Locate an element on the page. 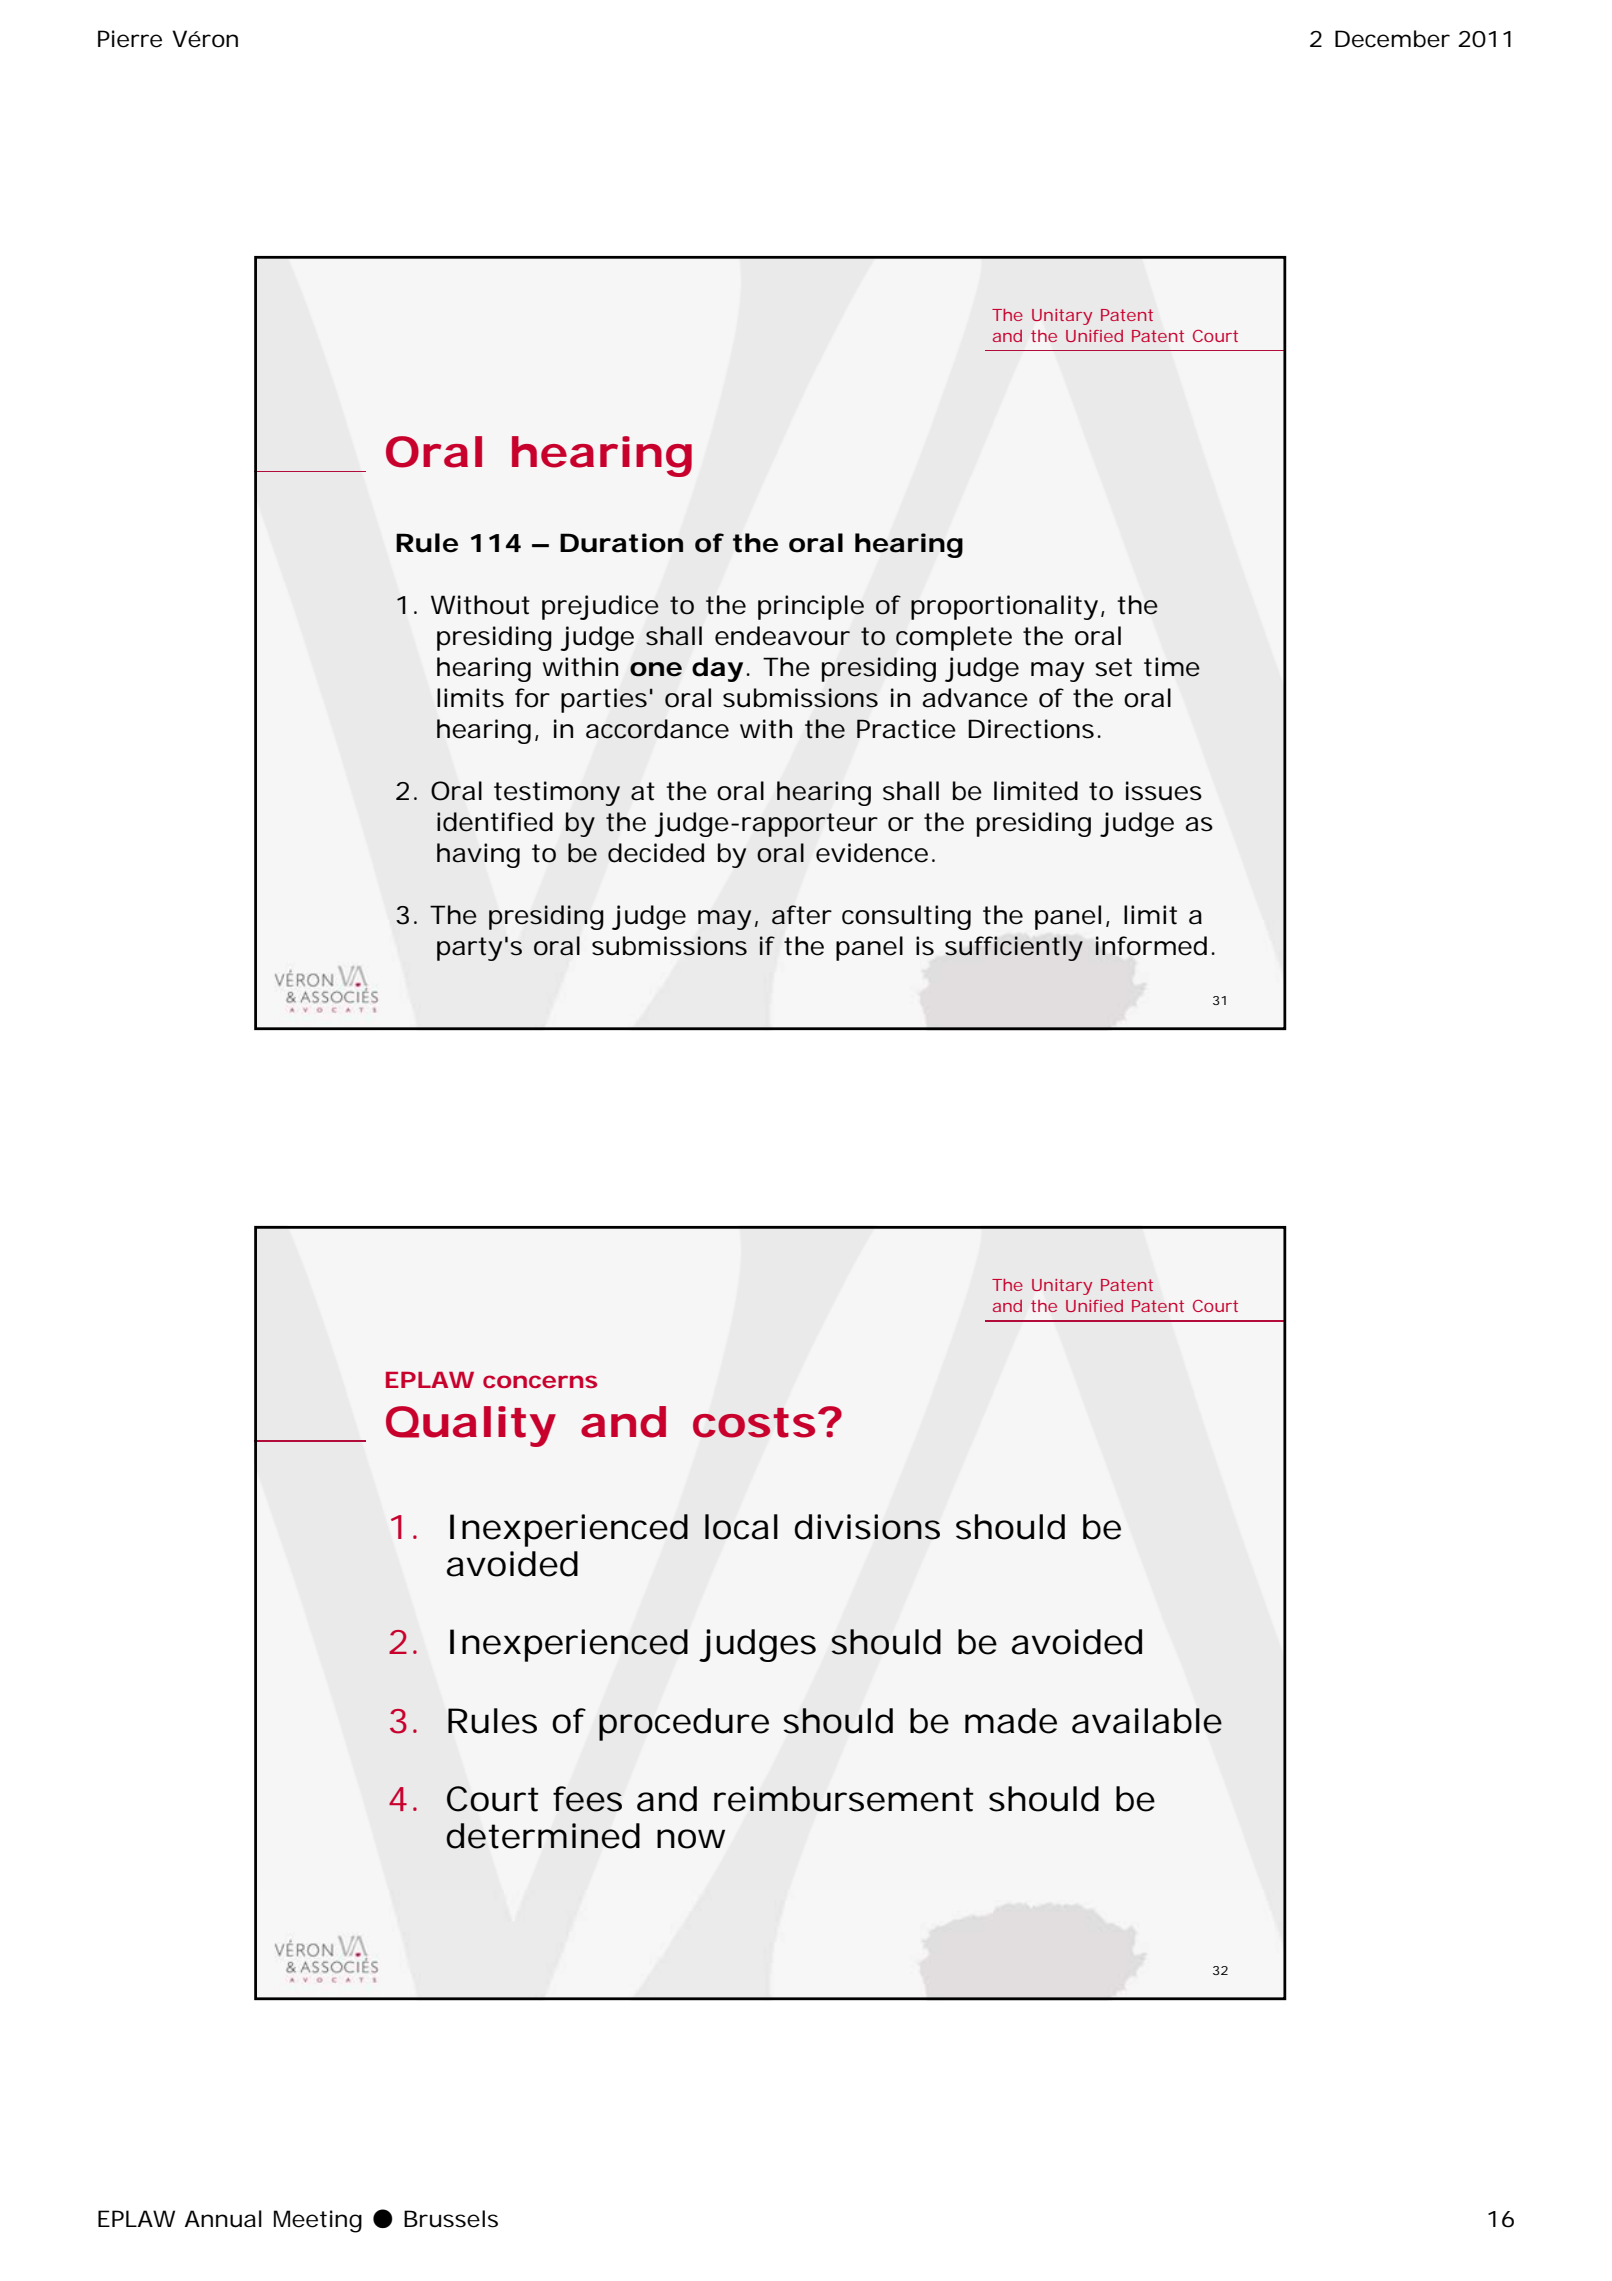 The image size is (1612, 2281). Quality is located at coordinates (471, 1426).
